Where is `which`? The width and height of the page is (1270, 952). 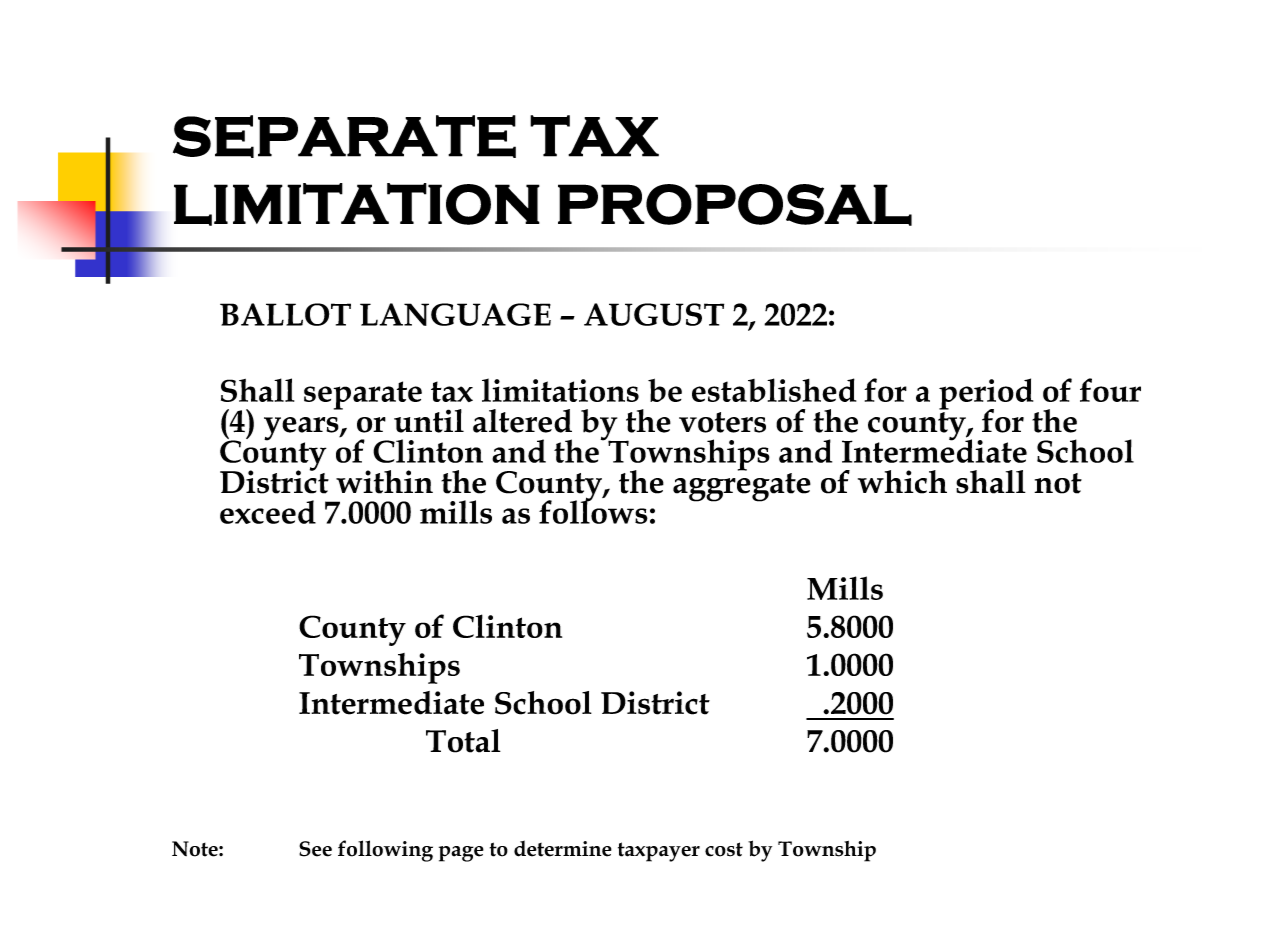
which is located at coordinates (902, 482).
